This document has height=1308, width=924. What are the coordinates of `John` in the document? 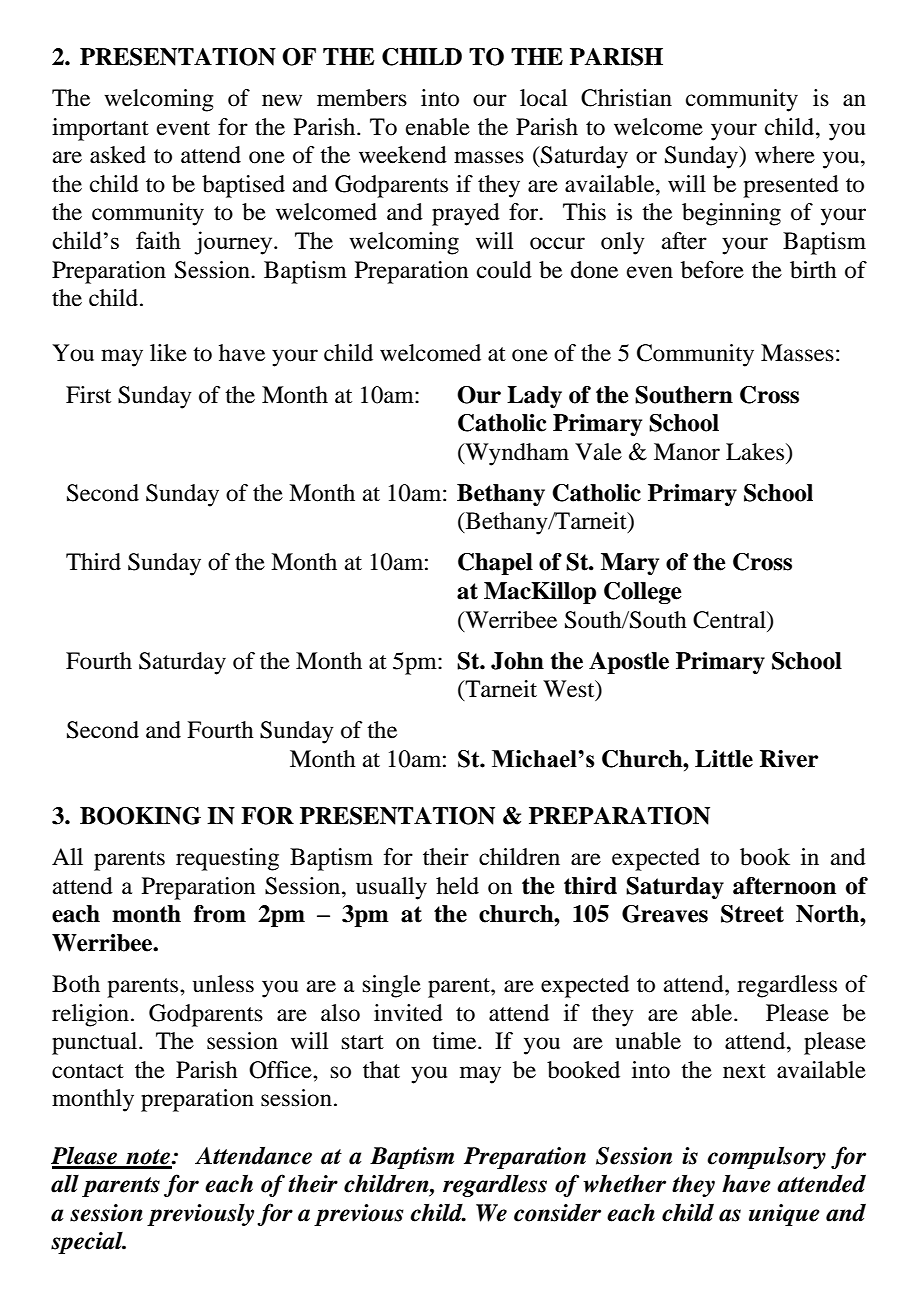 It's located at (517, 661).
